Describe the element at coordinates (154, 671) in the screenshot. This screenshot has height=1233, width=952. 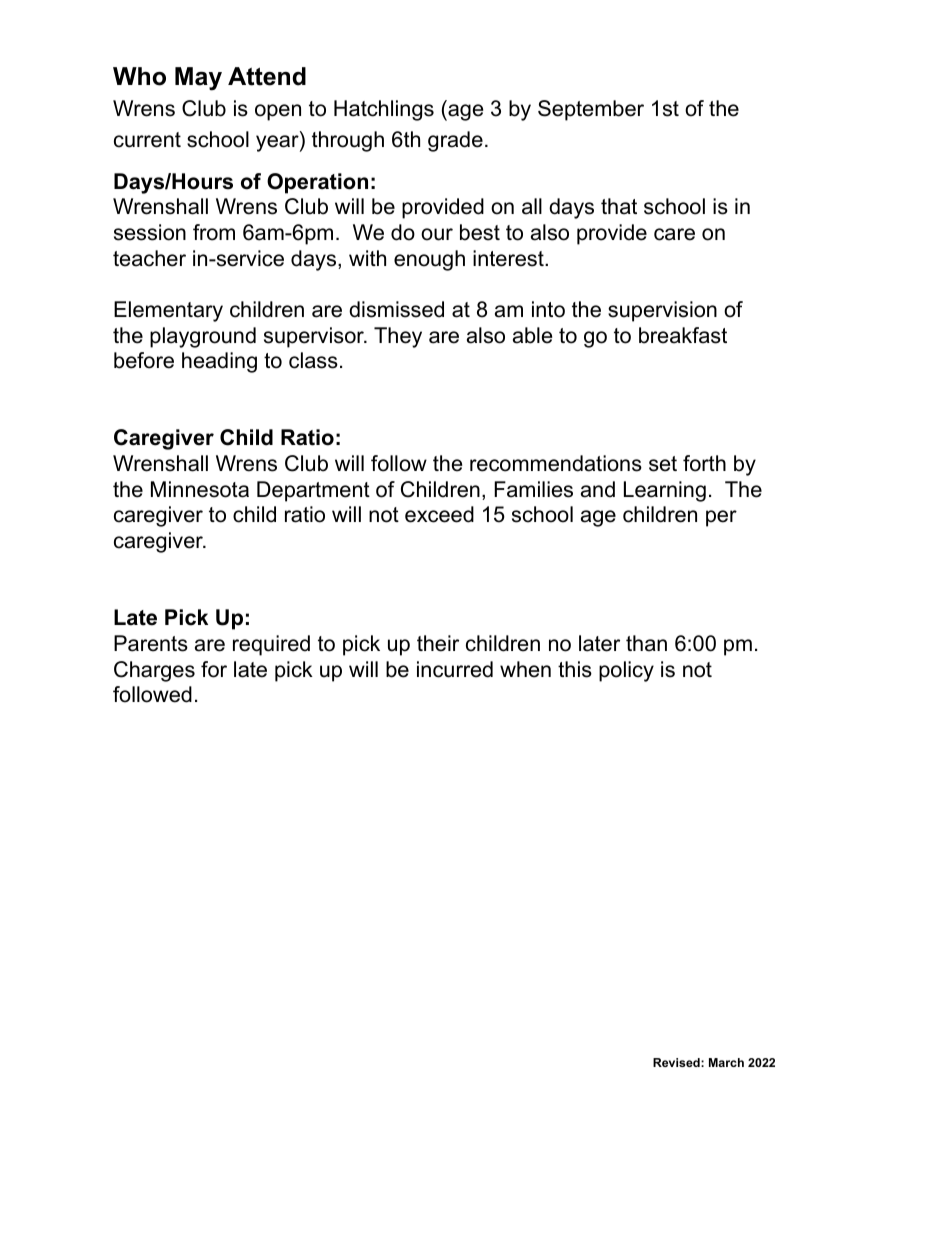
I see `Charges` at that location.
